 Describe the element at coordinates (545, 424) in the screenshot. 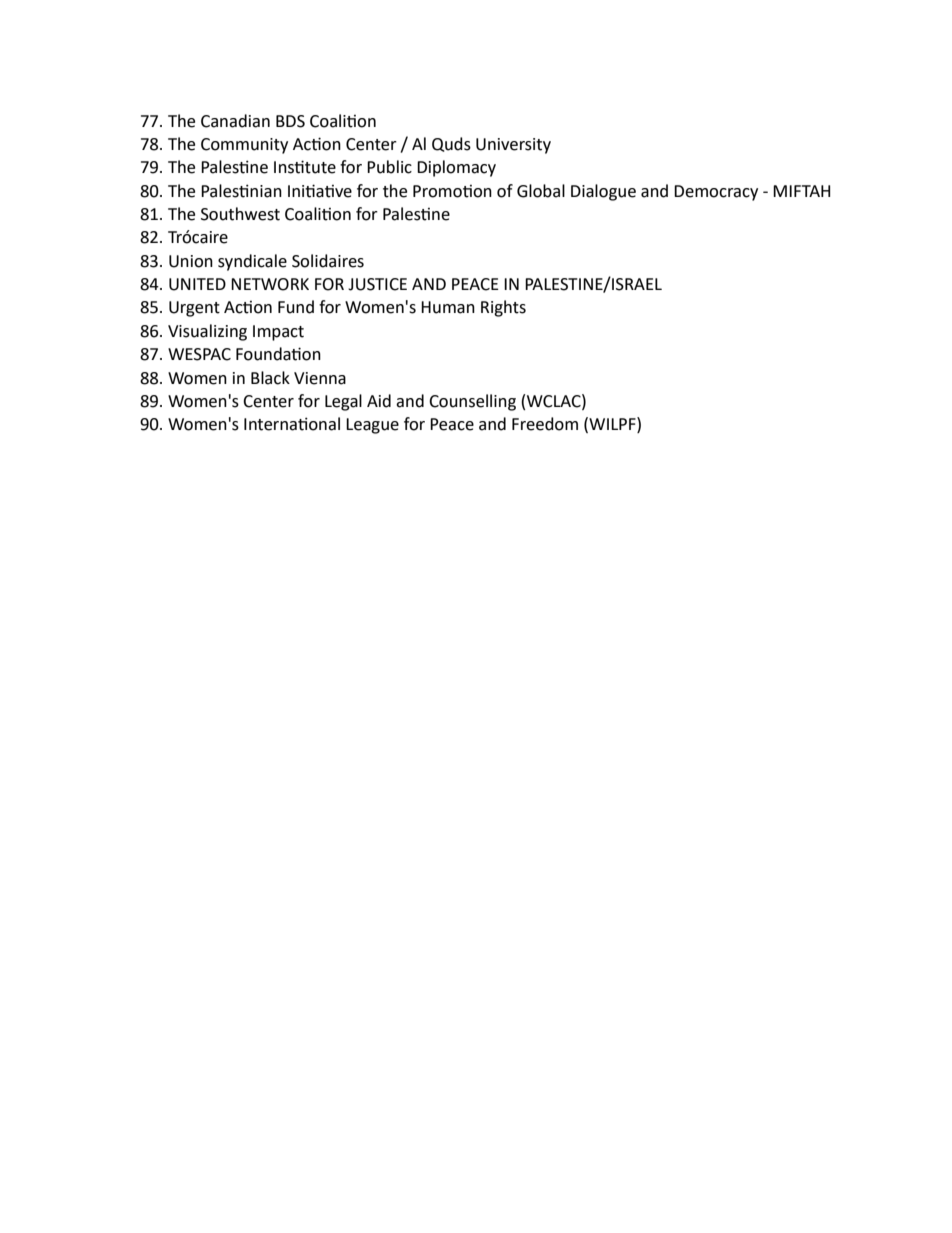

I see `Freedom` at that location.
